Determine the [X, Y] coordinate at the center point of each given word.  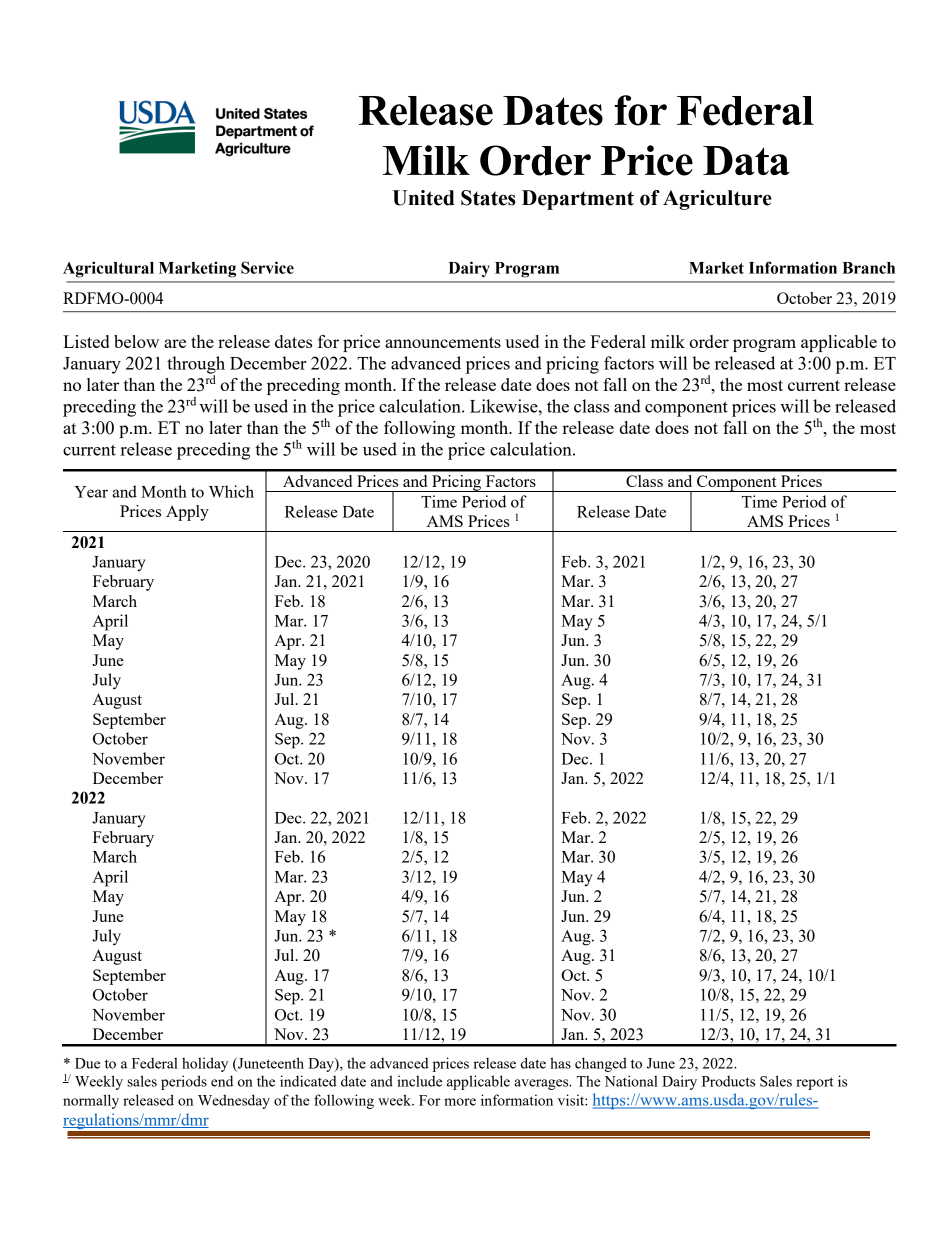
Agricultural [108, 269]
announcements [443, 342]
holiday [205, 1064]
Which [231, 491]
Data [746, 160]
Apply [187, 513]
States [488, 198]
